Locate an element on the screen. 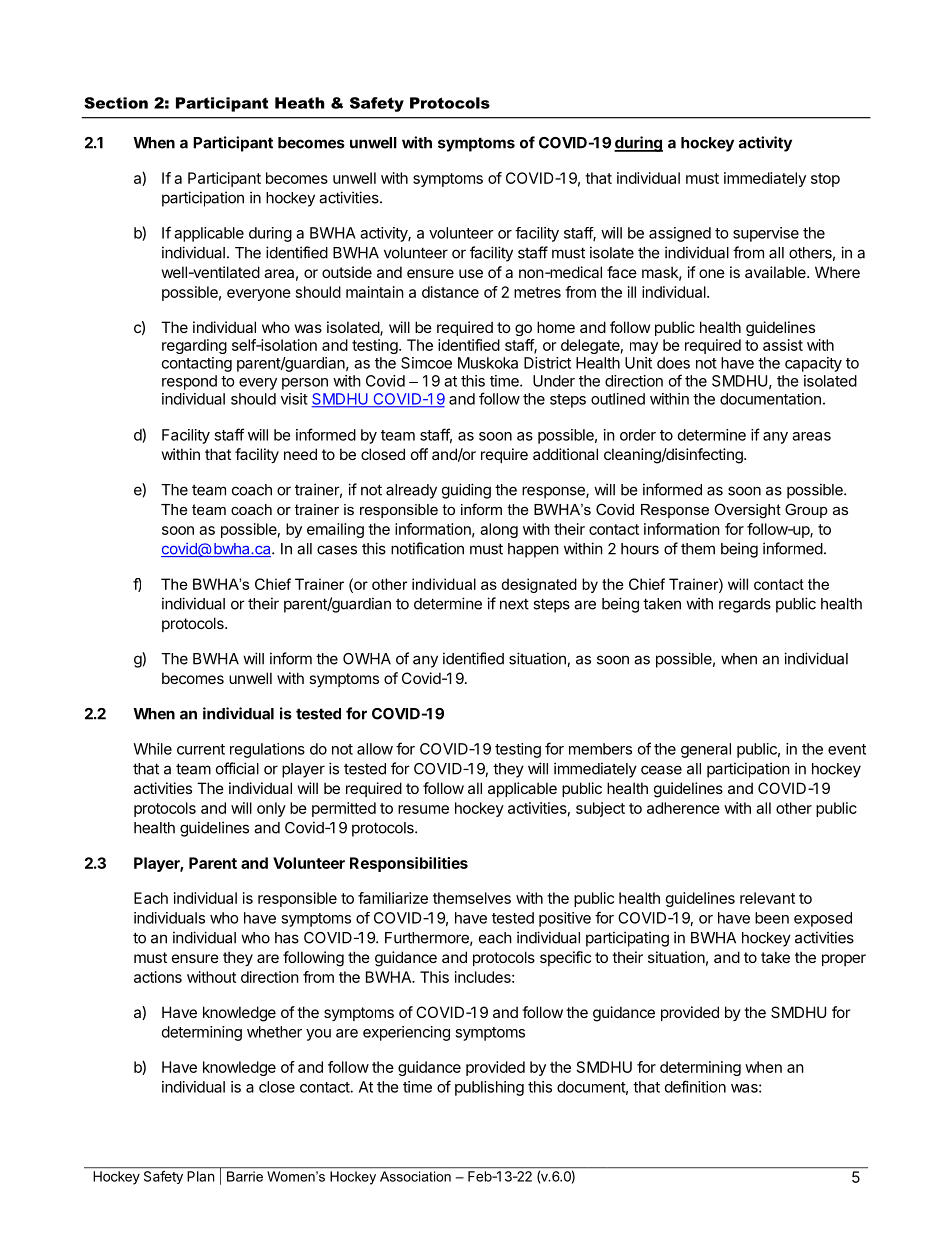 This screenshot has height=1233, width=952. relevant is located at coordinates (767, 898).
